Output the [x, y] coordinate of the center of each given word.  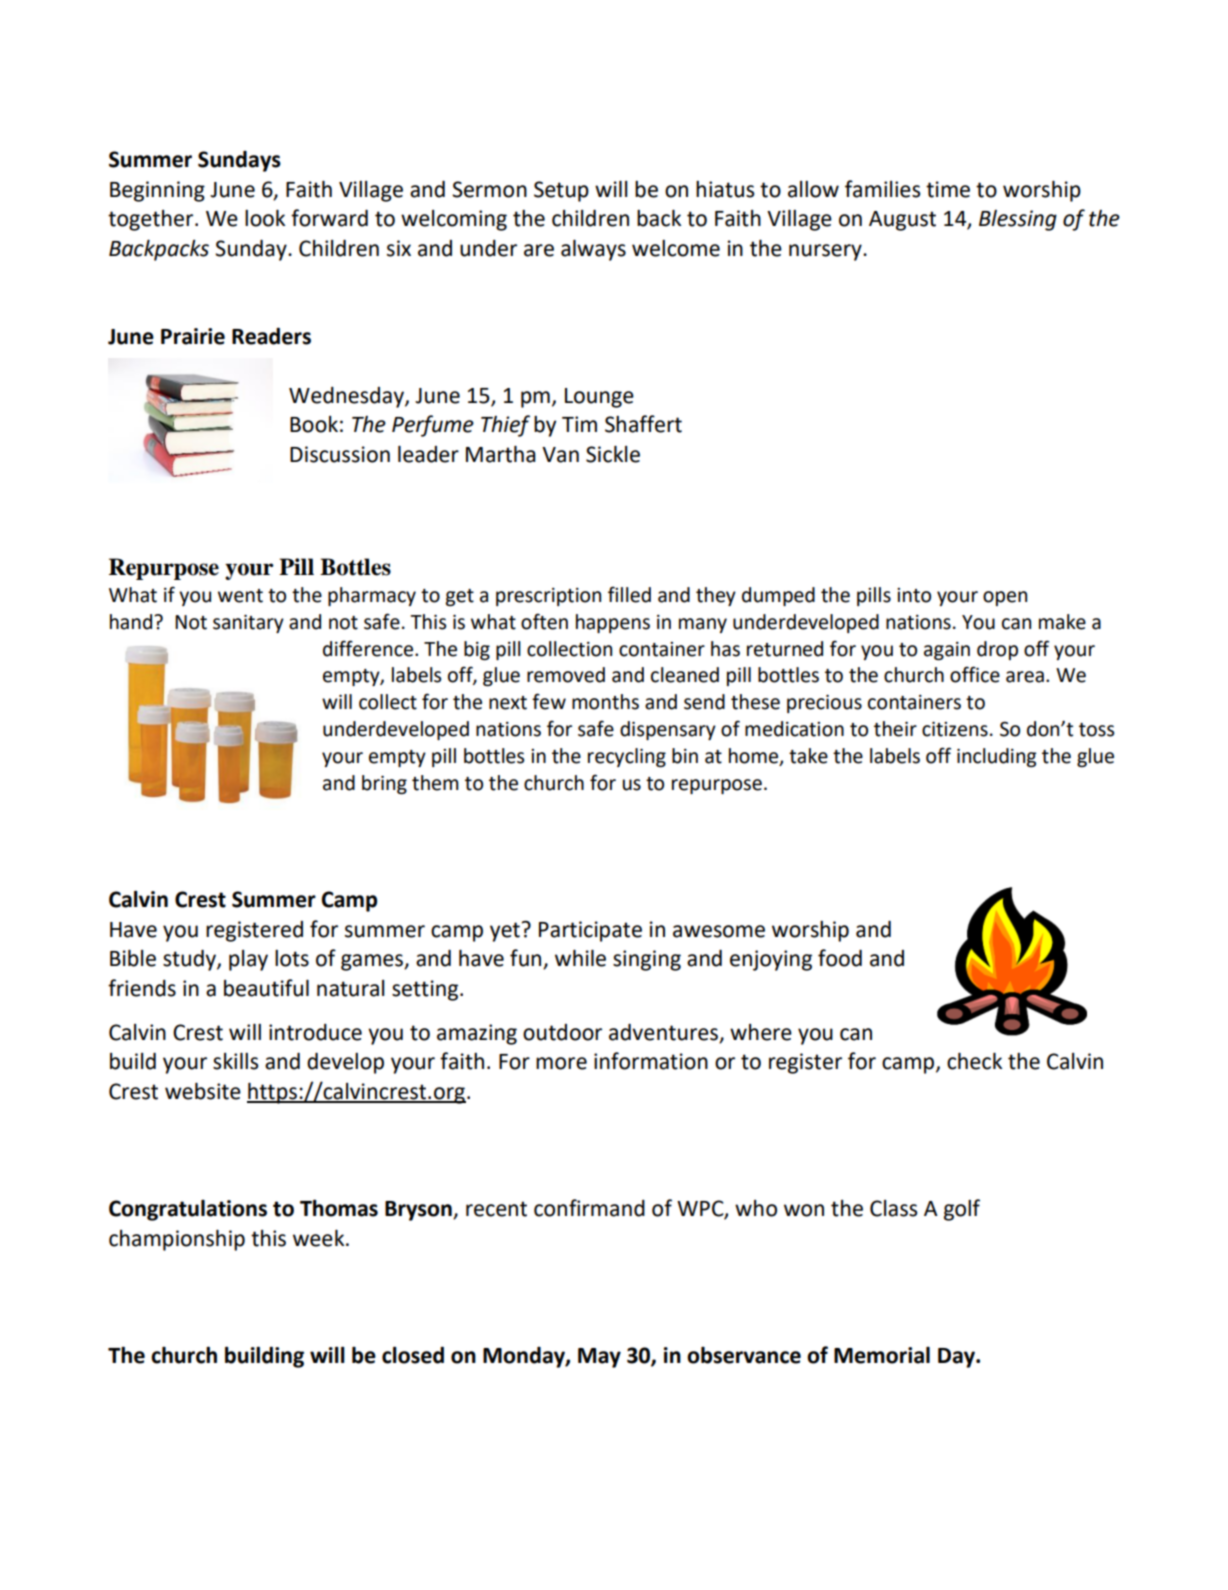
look [265, 218]
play [248, 960]
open [1005, 598]
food [840, 958]
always [593, 250]
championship [177, 1240]
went [240, 596]
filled [629, 594]
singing [647, 960]
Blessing [1018, 220]
